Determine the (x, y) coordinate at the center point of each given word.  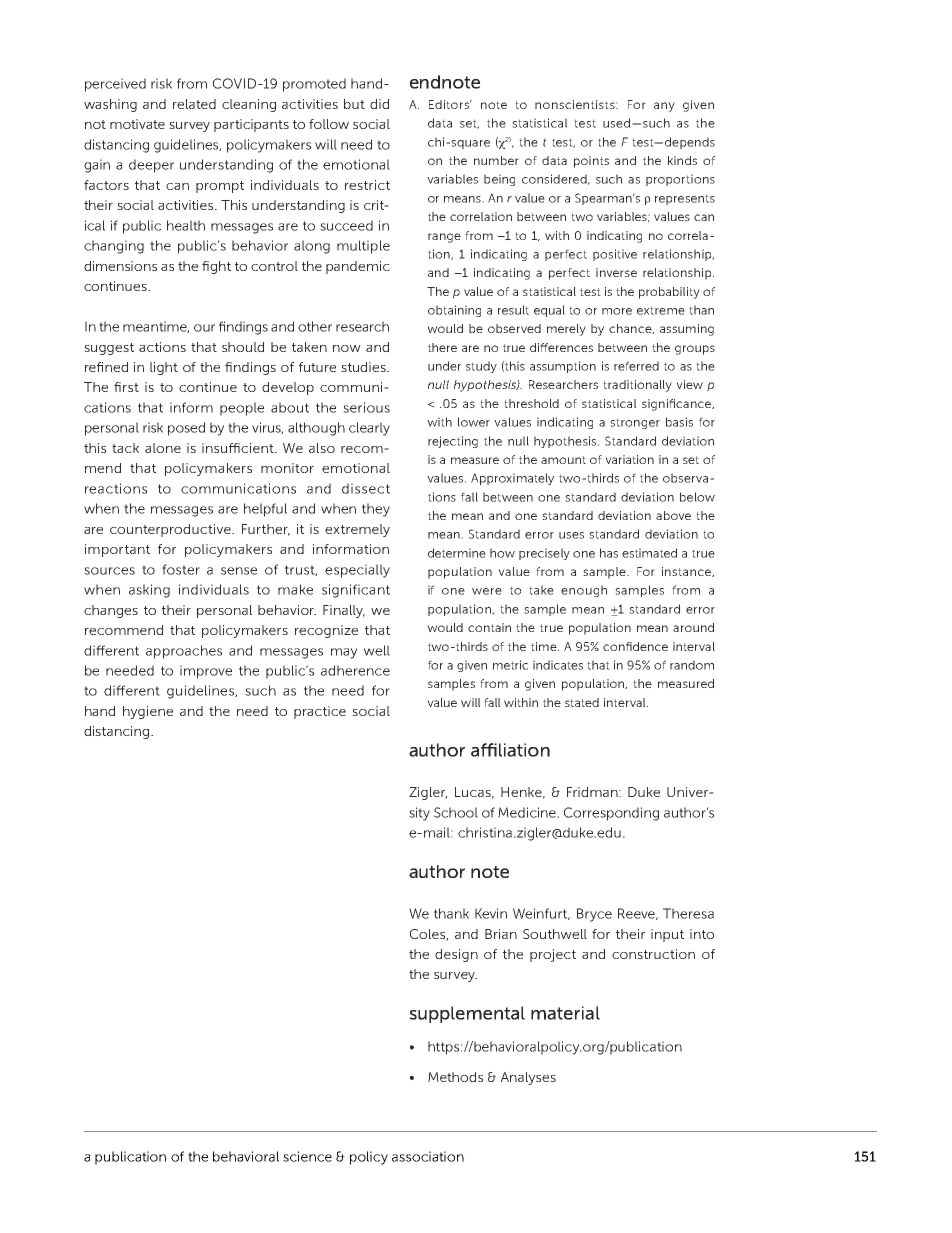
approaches (184, 652)
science (307, 1156)
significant (356, 591)
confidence (635, 646)
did (379, 104)
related (194, 104)
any (664, 107)
